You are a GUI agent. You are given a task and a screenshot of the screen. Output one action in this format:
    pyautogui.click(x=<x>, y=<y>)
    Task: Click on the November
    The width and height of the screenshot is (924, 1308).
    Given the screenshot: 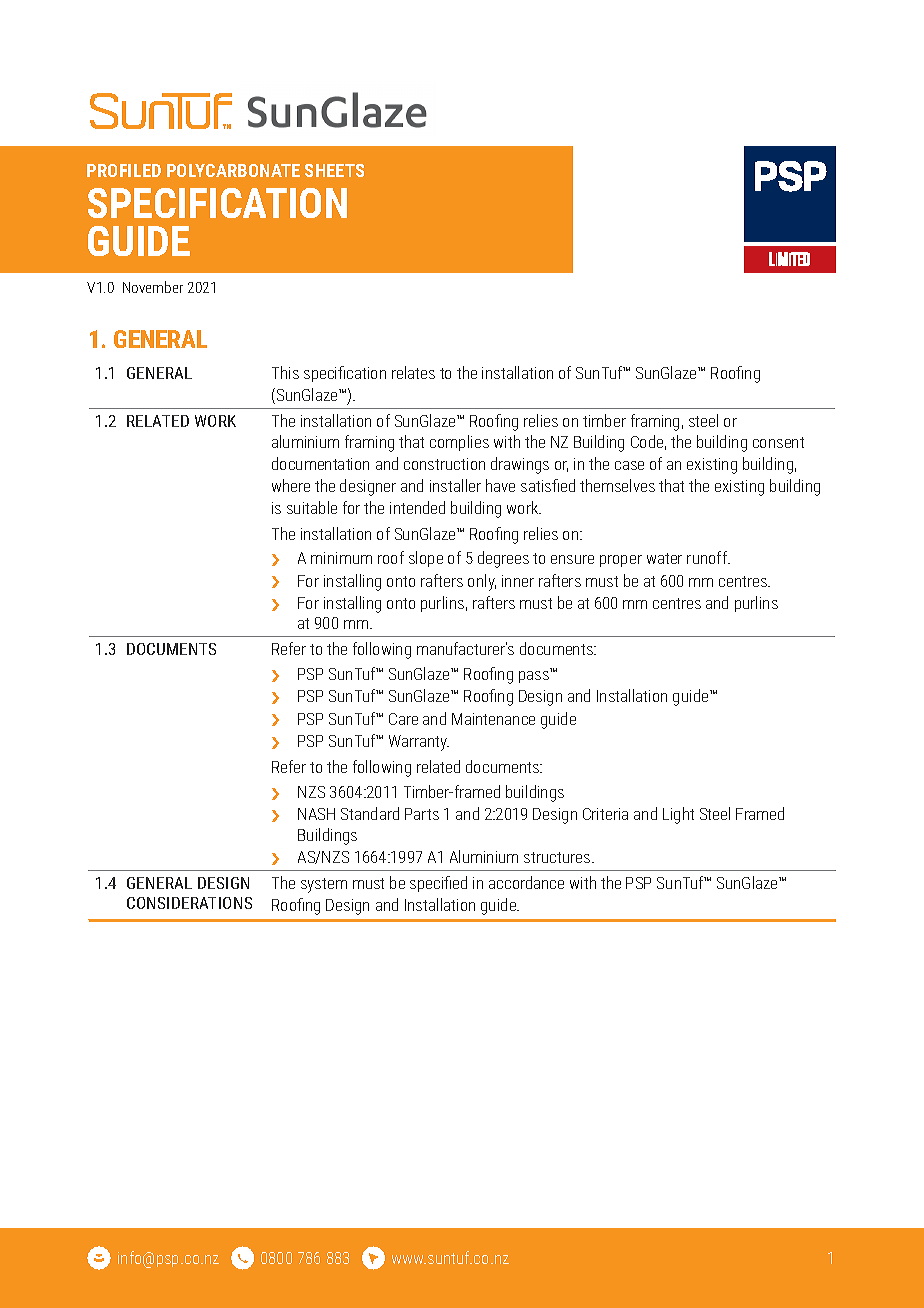 What is the action you would take?
    pyautogui.click(x=153, y=287)
